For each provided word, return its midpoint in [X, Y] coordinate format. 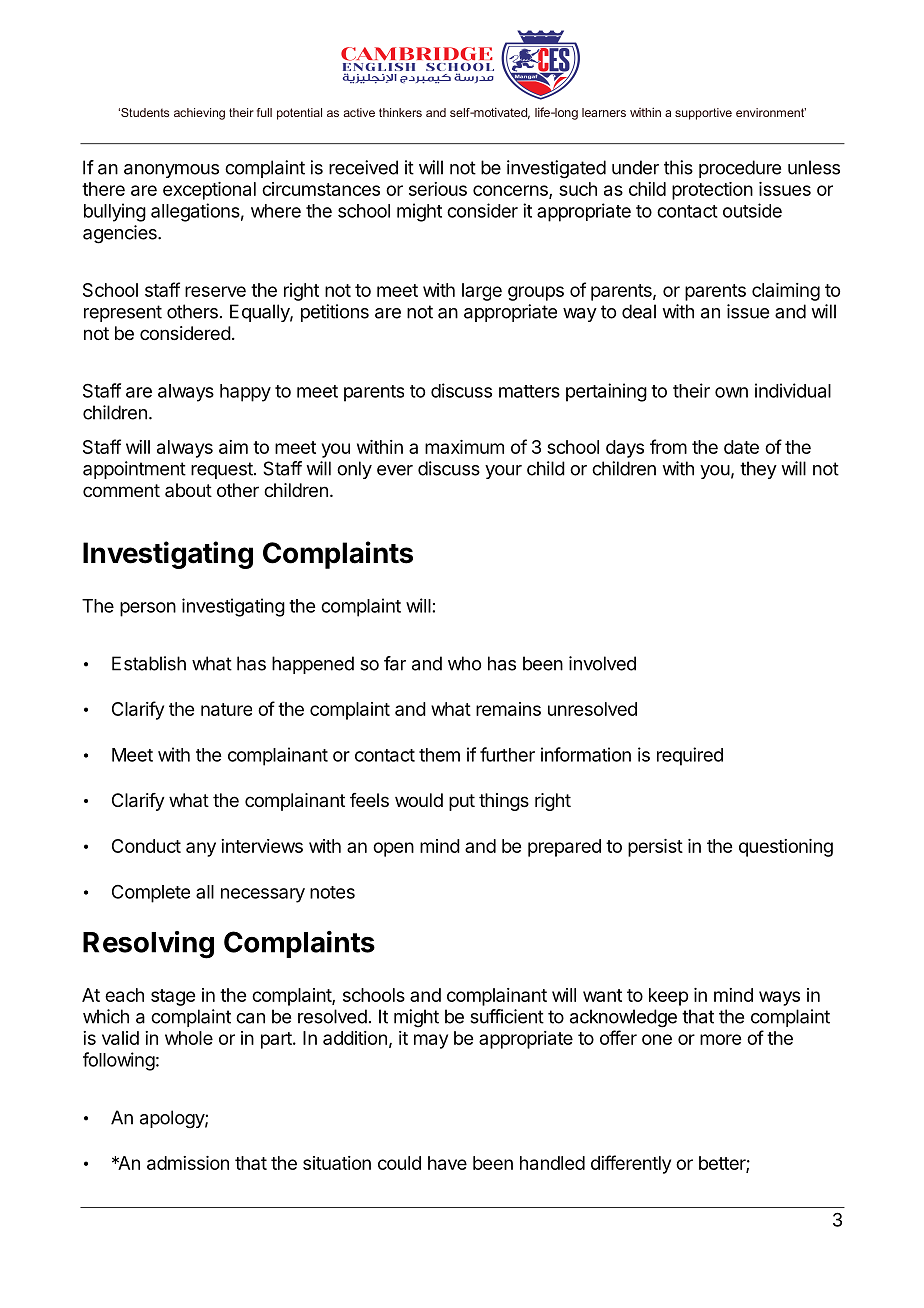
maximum [464, 447]
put [462, 802]
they [758, 470]
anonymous [171, 171]
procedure [740, 169]
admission [188, 1163]
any [201, 849]
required [690, 756]
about [188, 490]
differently [631, 1164]
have [447, 1163]
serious [438, 189]
